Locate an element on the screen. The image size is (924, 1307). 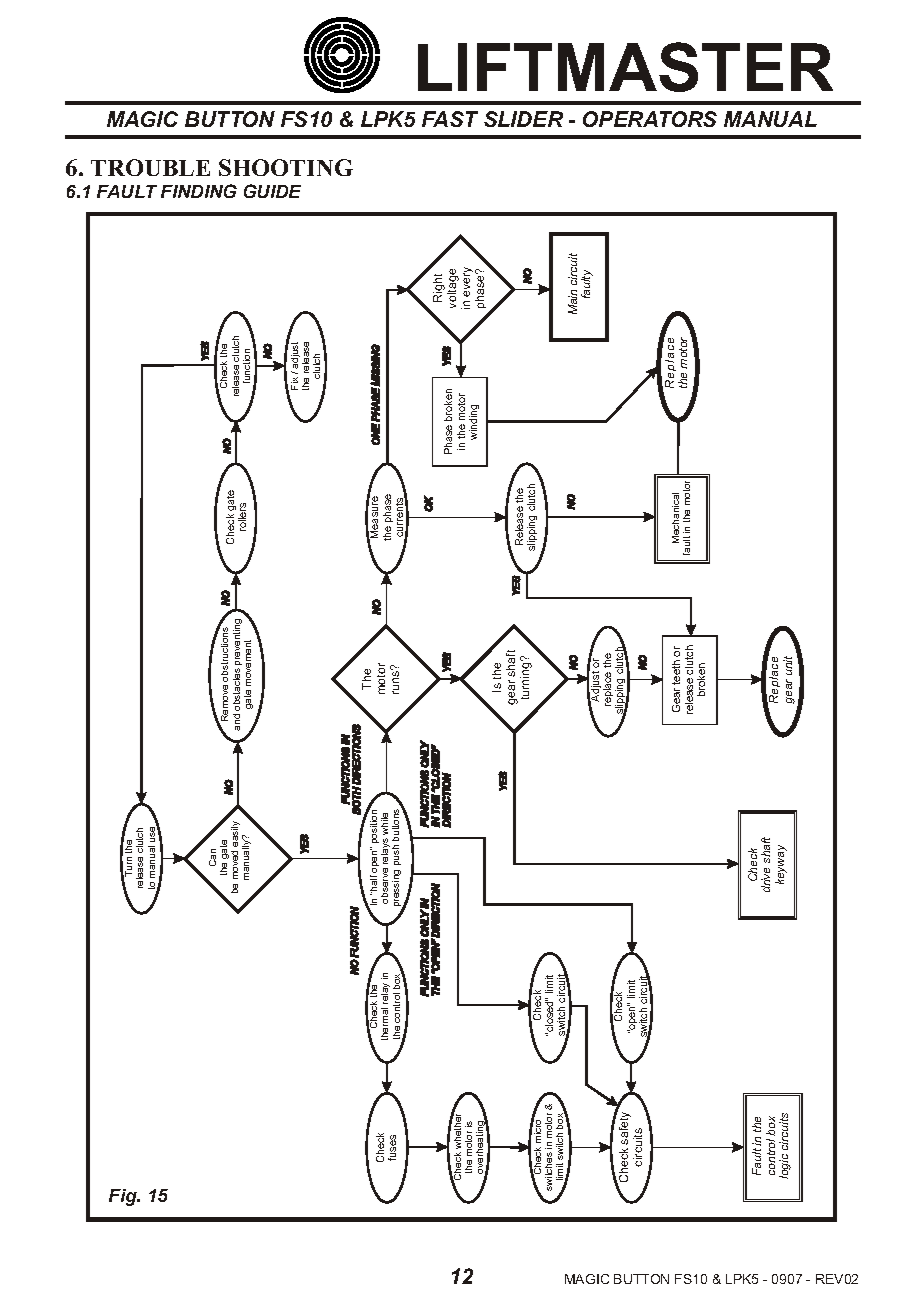
FAST is located at coordinates (450, 119).
